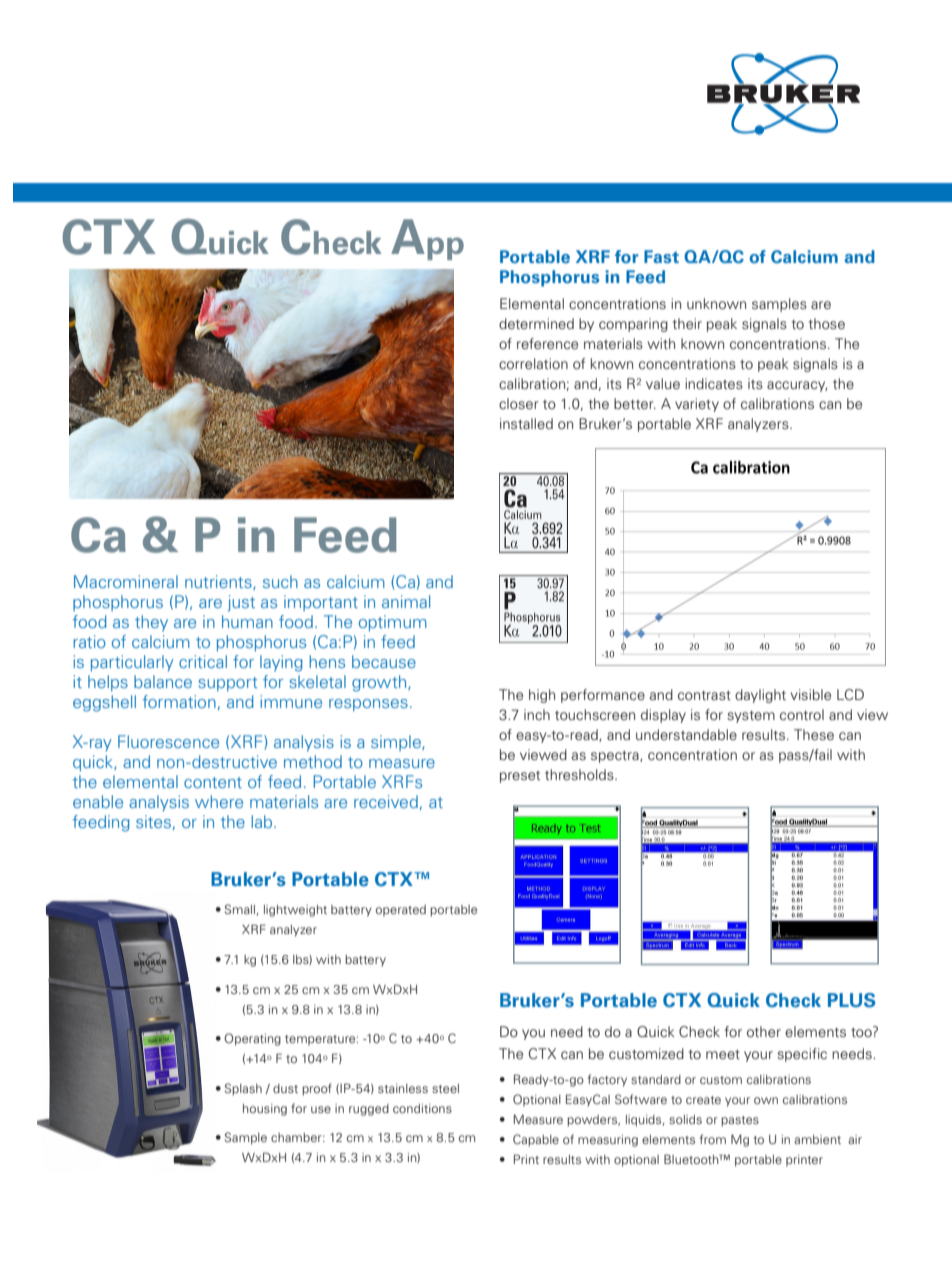 The height and width of the document is (1267, 952). What do you see at coordinates (814, 734) in the document?
I see `These` at bounding box center [814, 734].
